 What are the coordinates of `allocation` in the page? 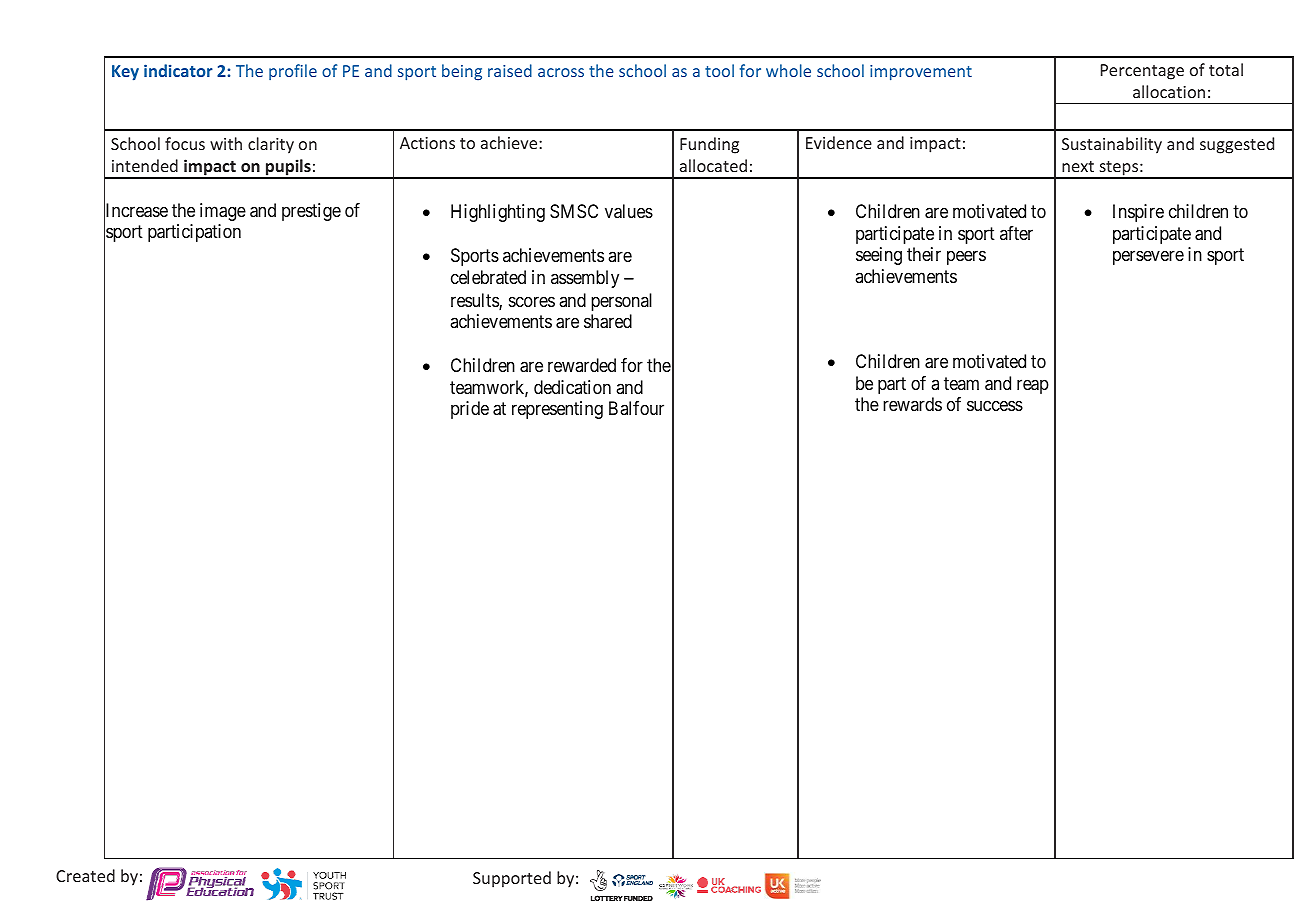 It's located at (1169, 91).
